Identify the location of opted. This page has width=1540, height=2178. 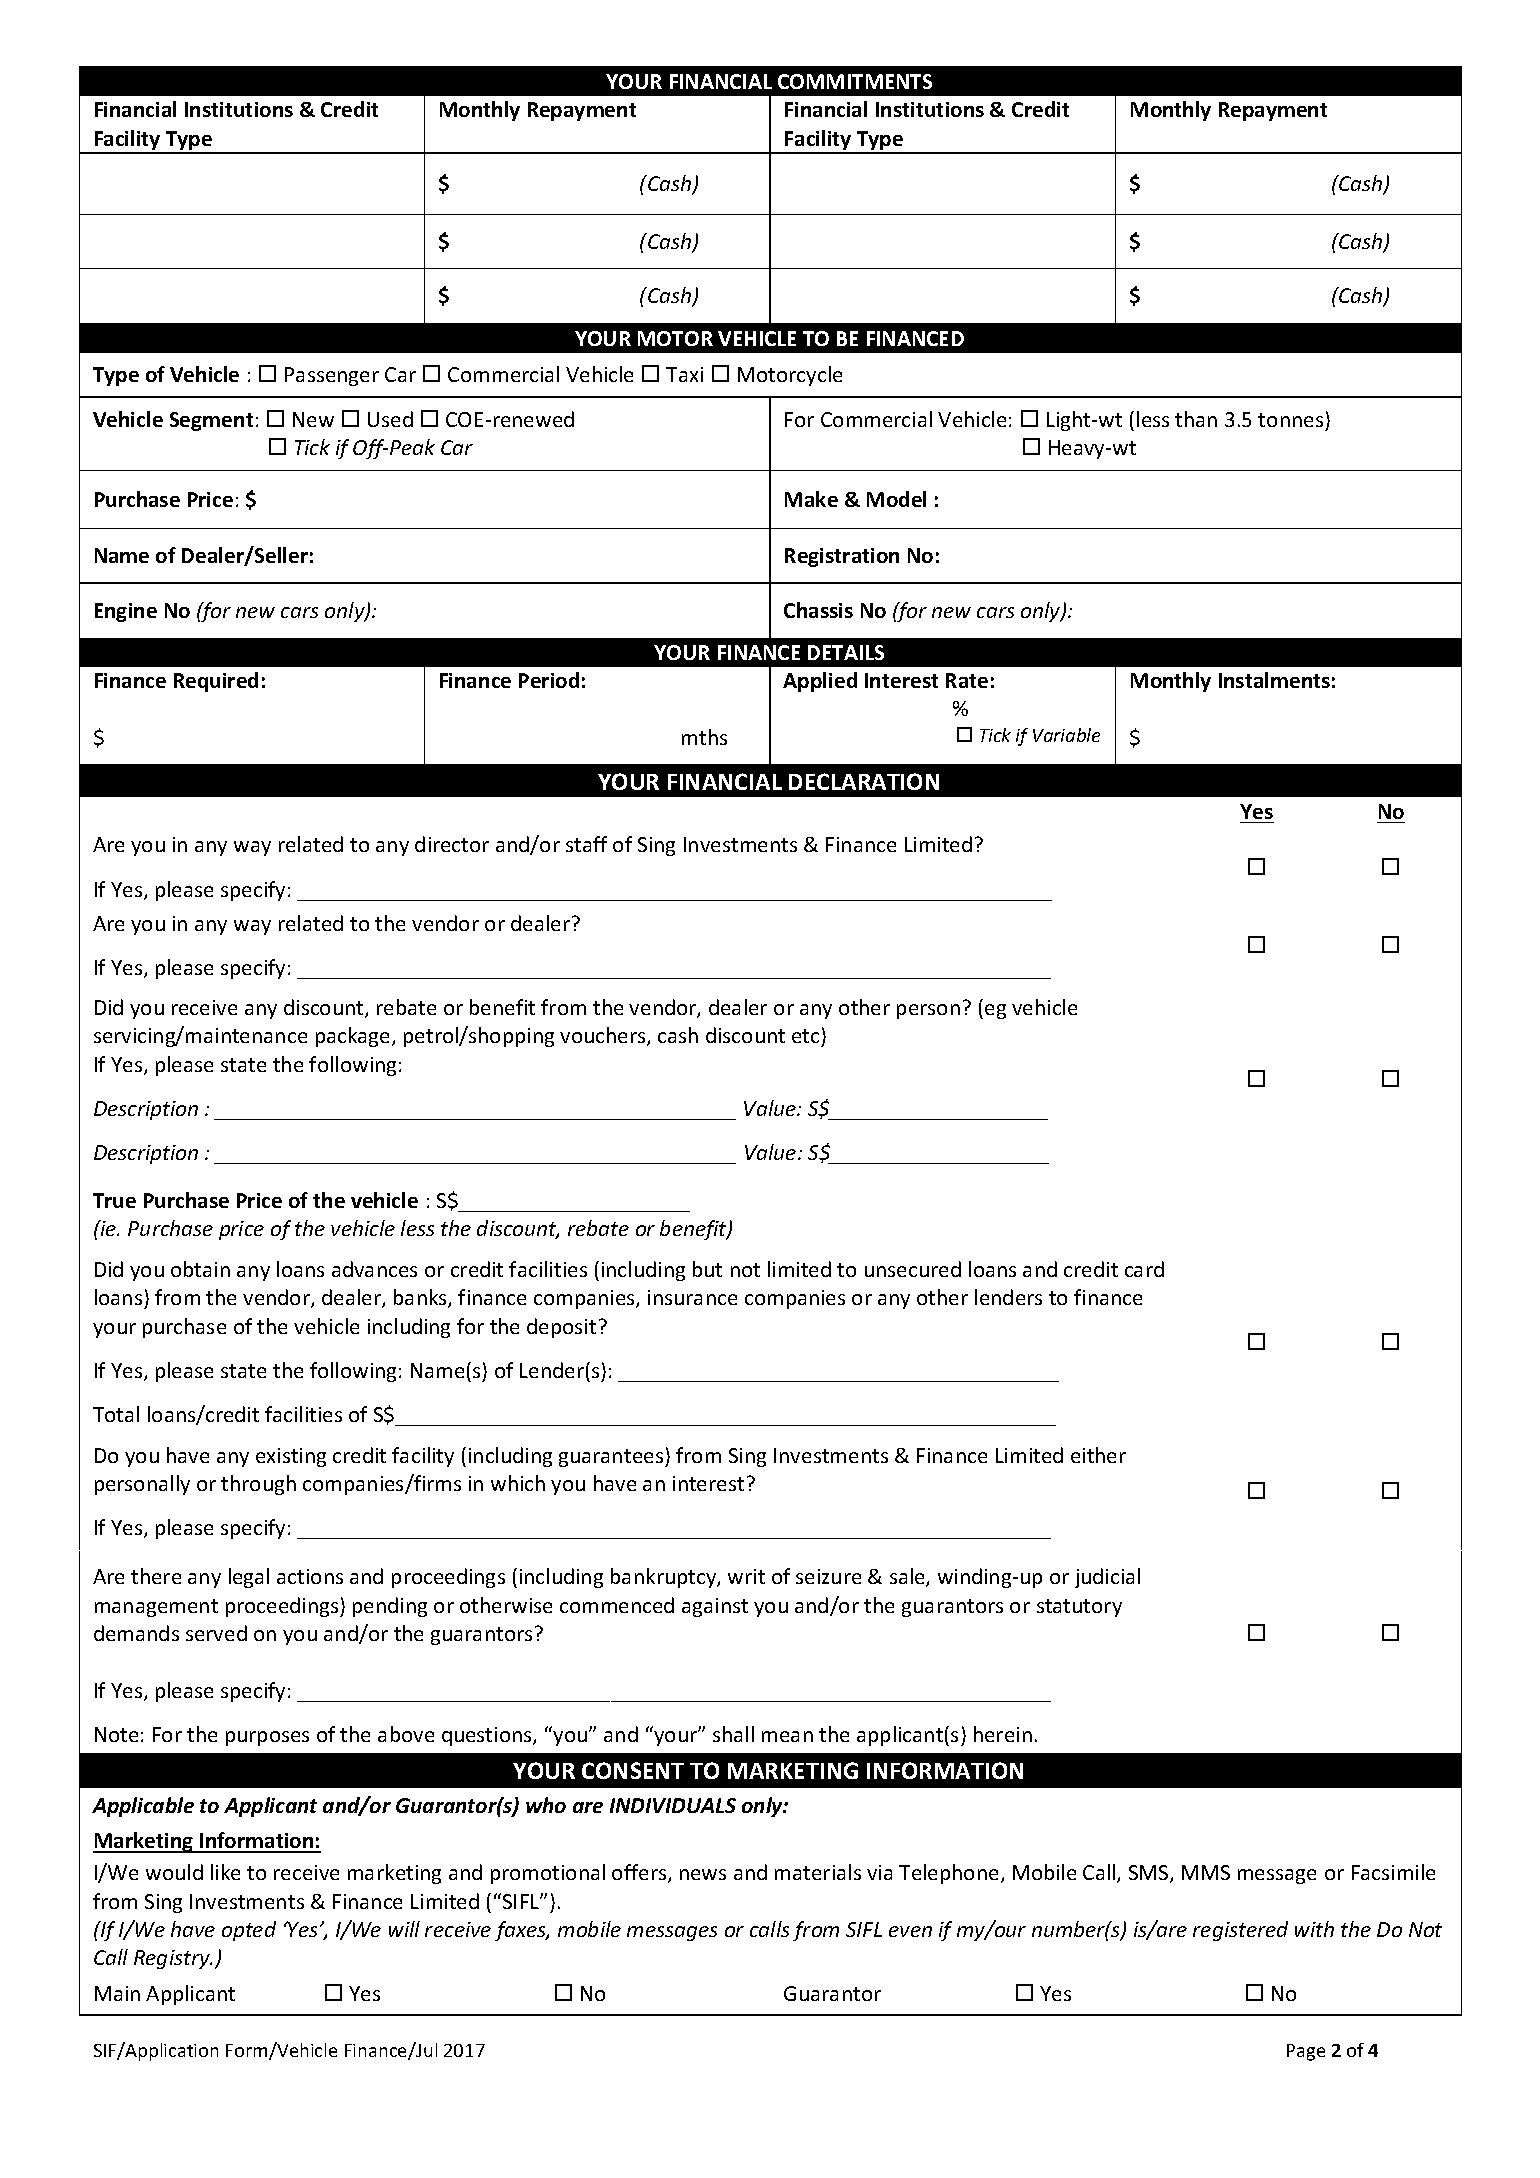
(249, 1931).
